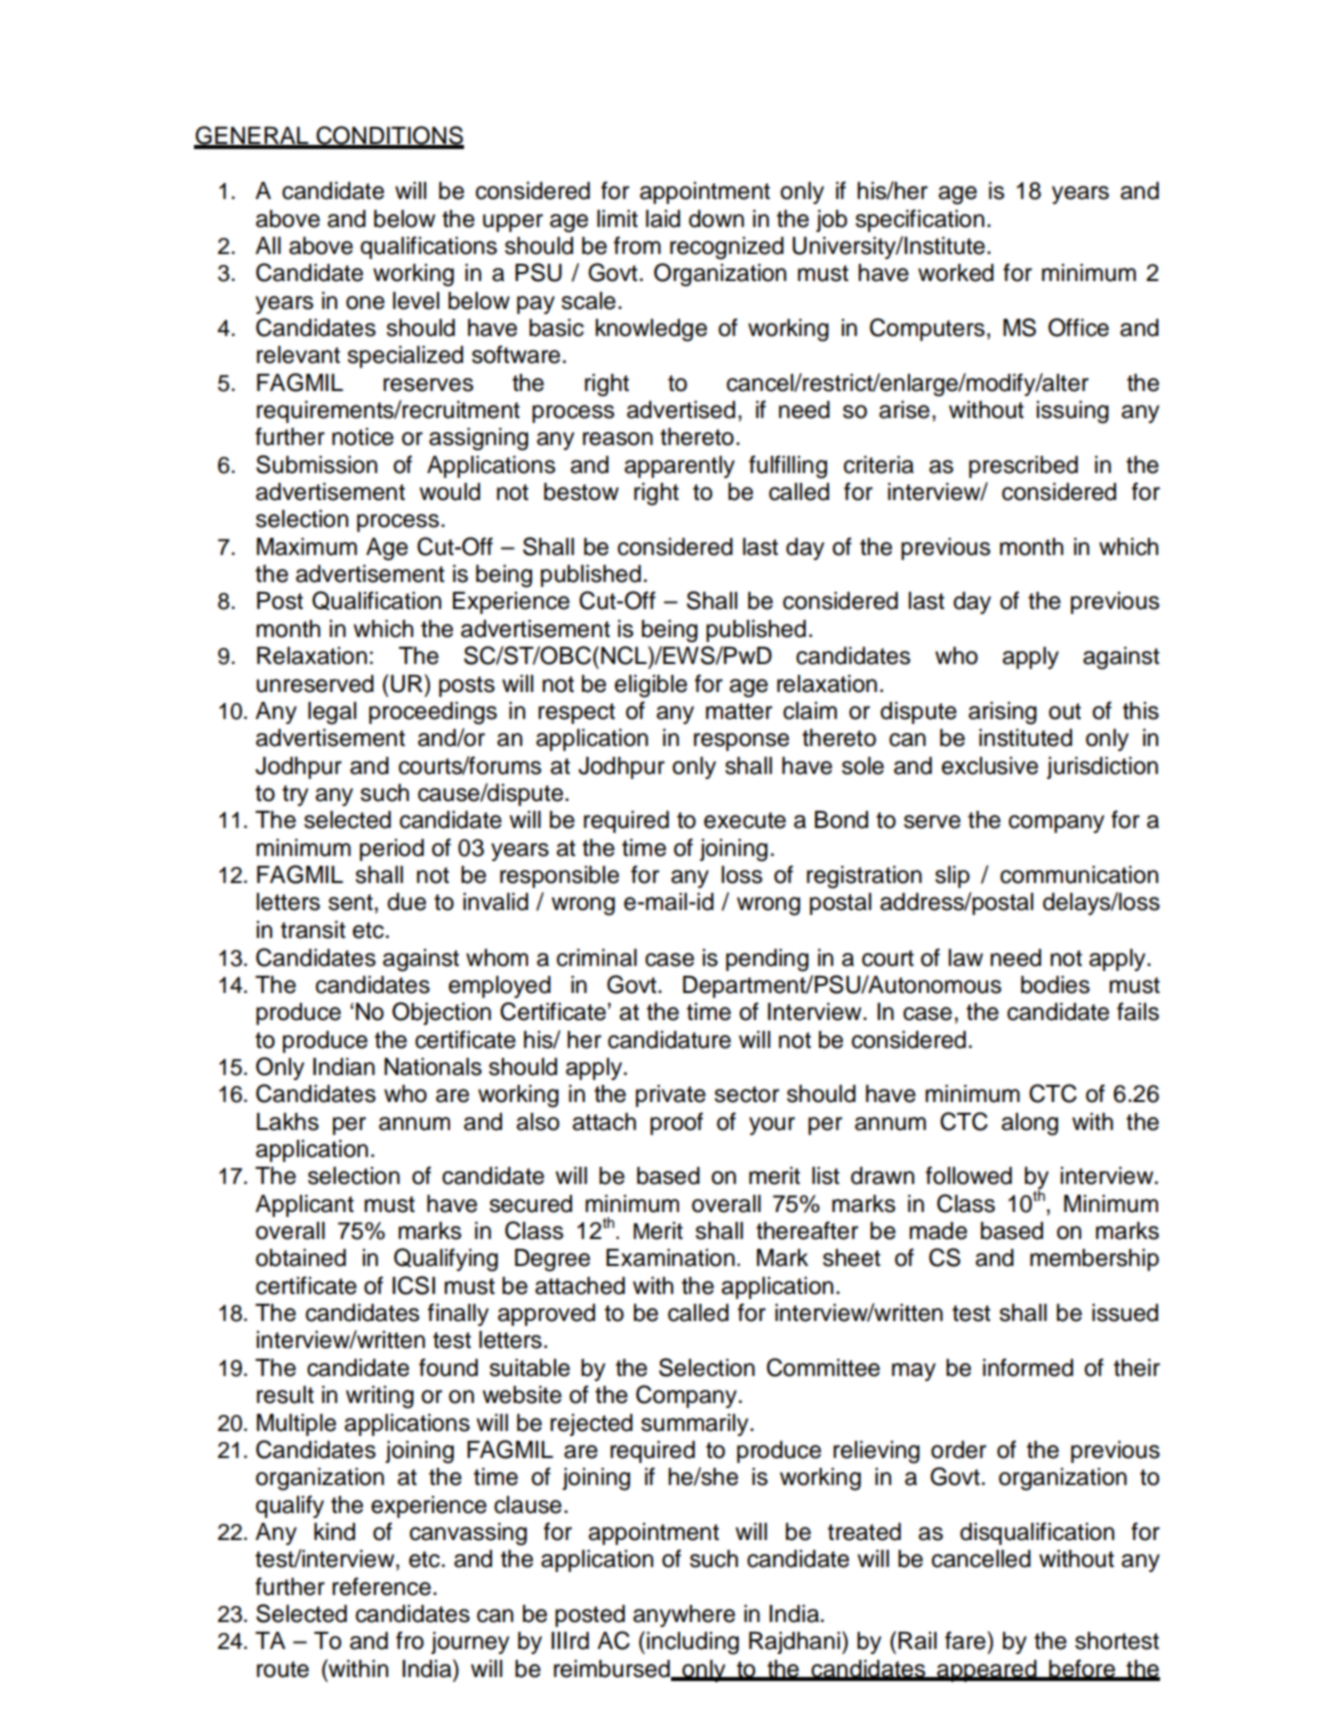 Image resolution: width=1324 pixels, height=1713 pixels. Describe the element at coordinates (381, 1586) in the document. I see `reference` at that location.
